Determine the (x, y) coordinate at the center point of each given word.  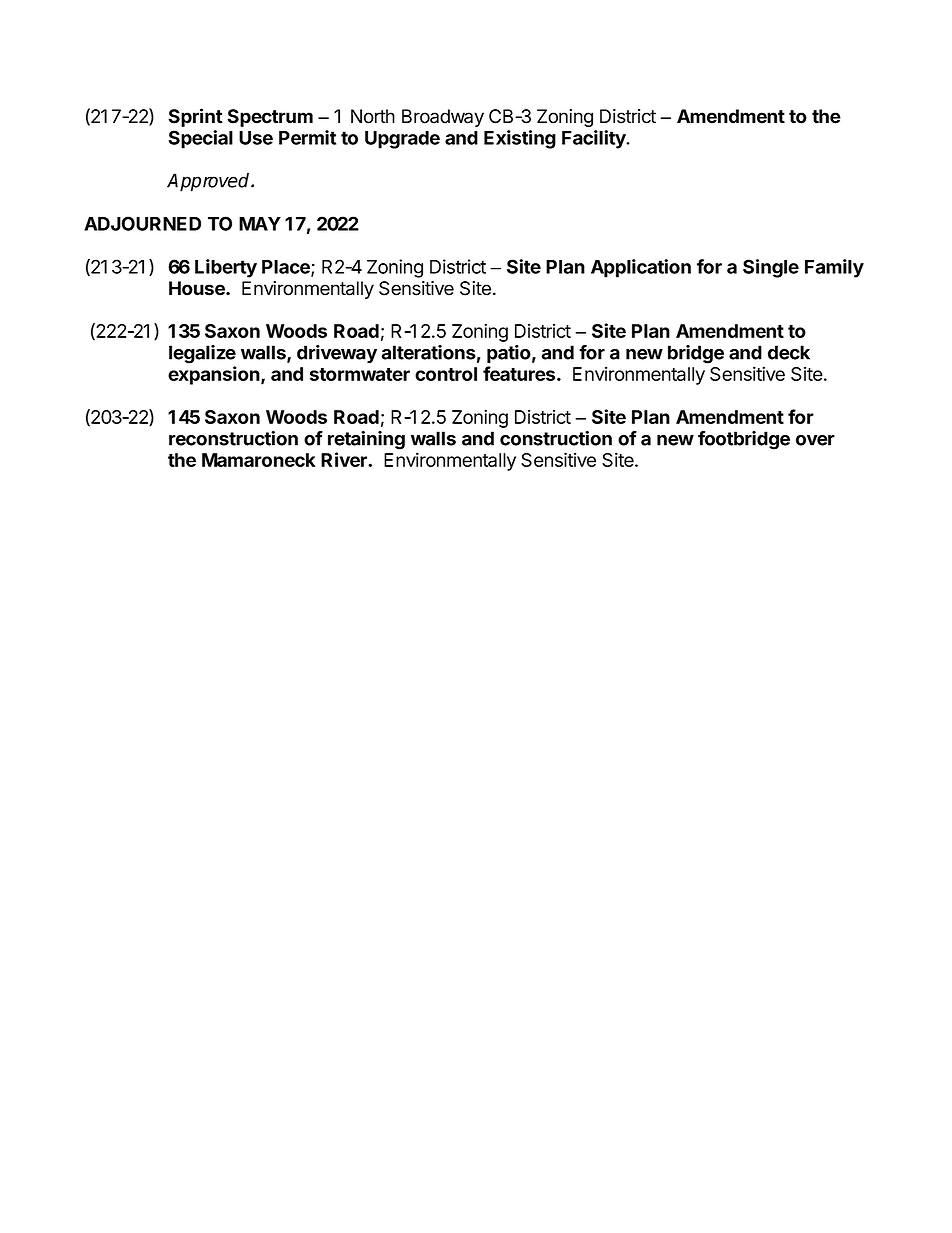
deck (789, 352)
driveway (337, 354)
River (345, 459)
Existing (520, 139)
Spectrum (270, 118)
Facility (595, 139)
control (446, 374)
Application (641, 268)
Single (771, 268)
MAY (260, 224)
